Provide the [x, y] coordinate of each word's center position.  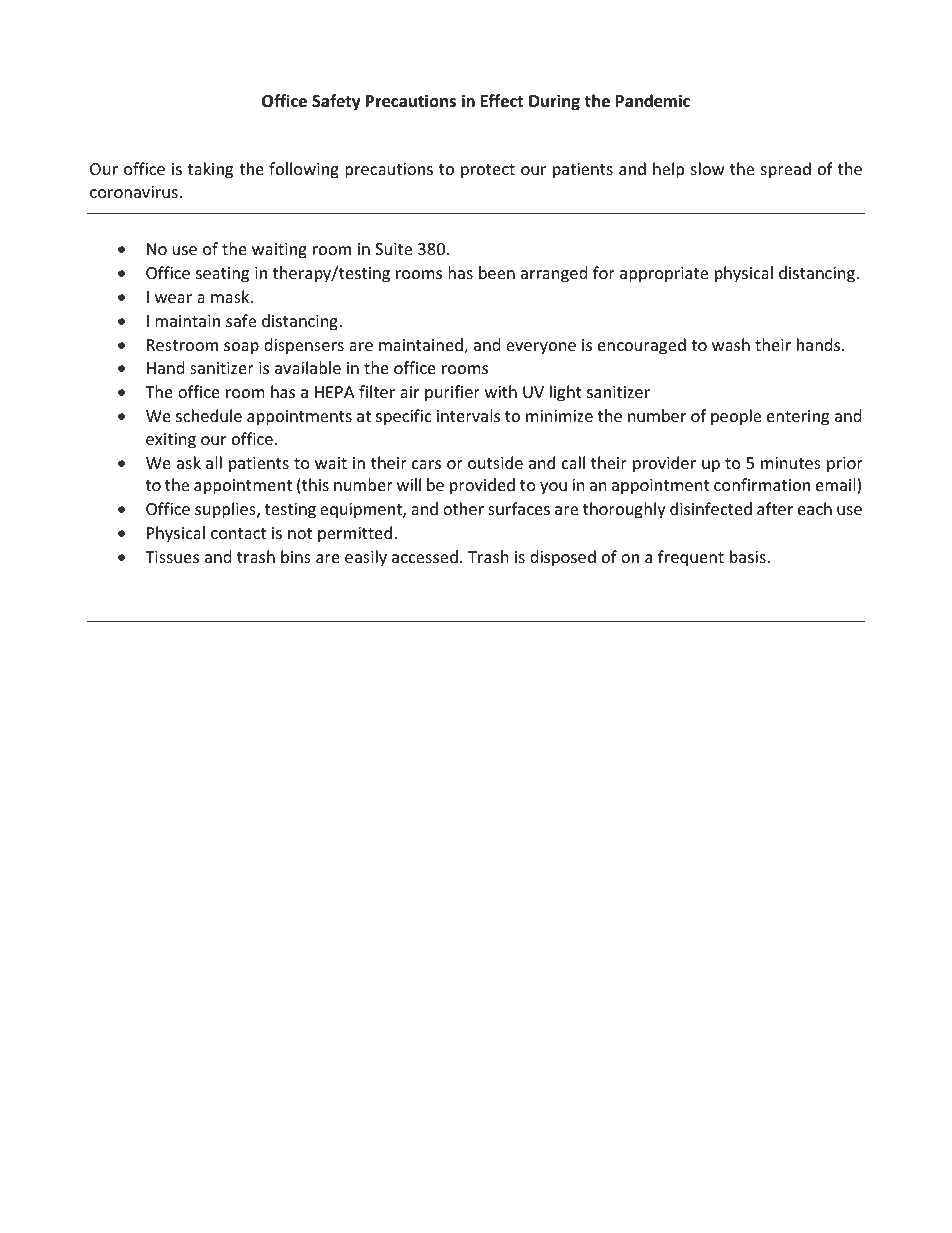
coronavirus [135, 192]
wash [731, 344]
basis [749, 556]
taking [210, 170]
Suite [393, 249]
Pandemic [652, 101]
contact [238, 533]
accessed [425, 556]
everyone [541, 348]
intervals [468, 415]
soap [241, 348]
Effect [501, 101]
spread [786, 170]
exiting [171, 441]
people [736, 417]
